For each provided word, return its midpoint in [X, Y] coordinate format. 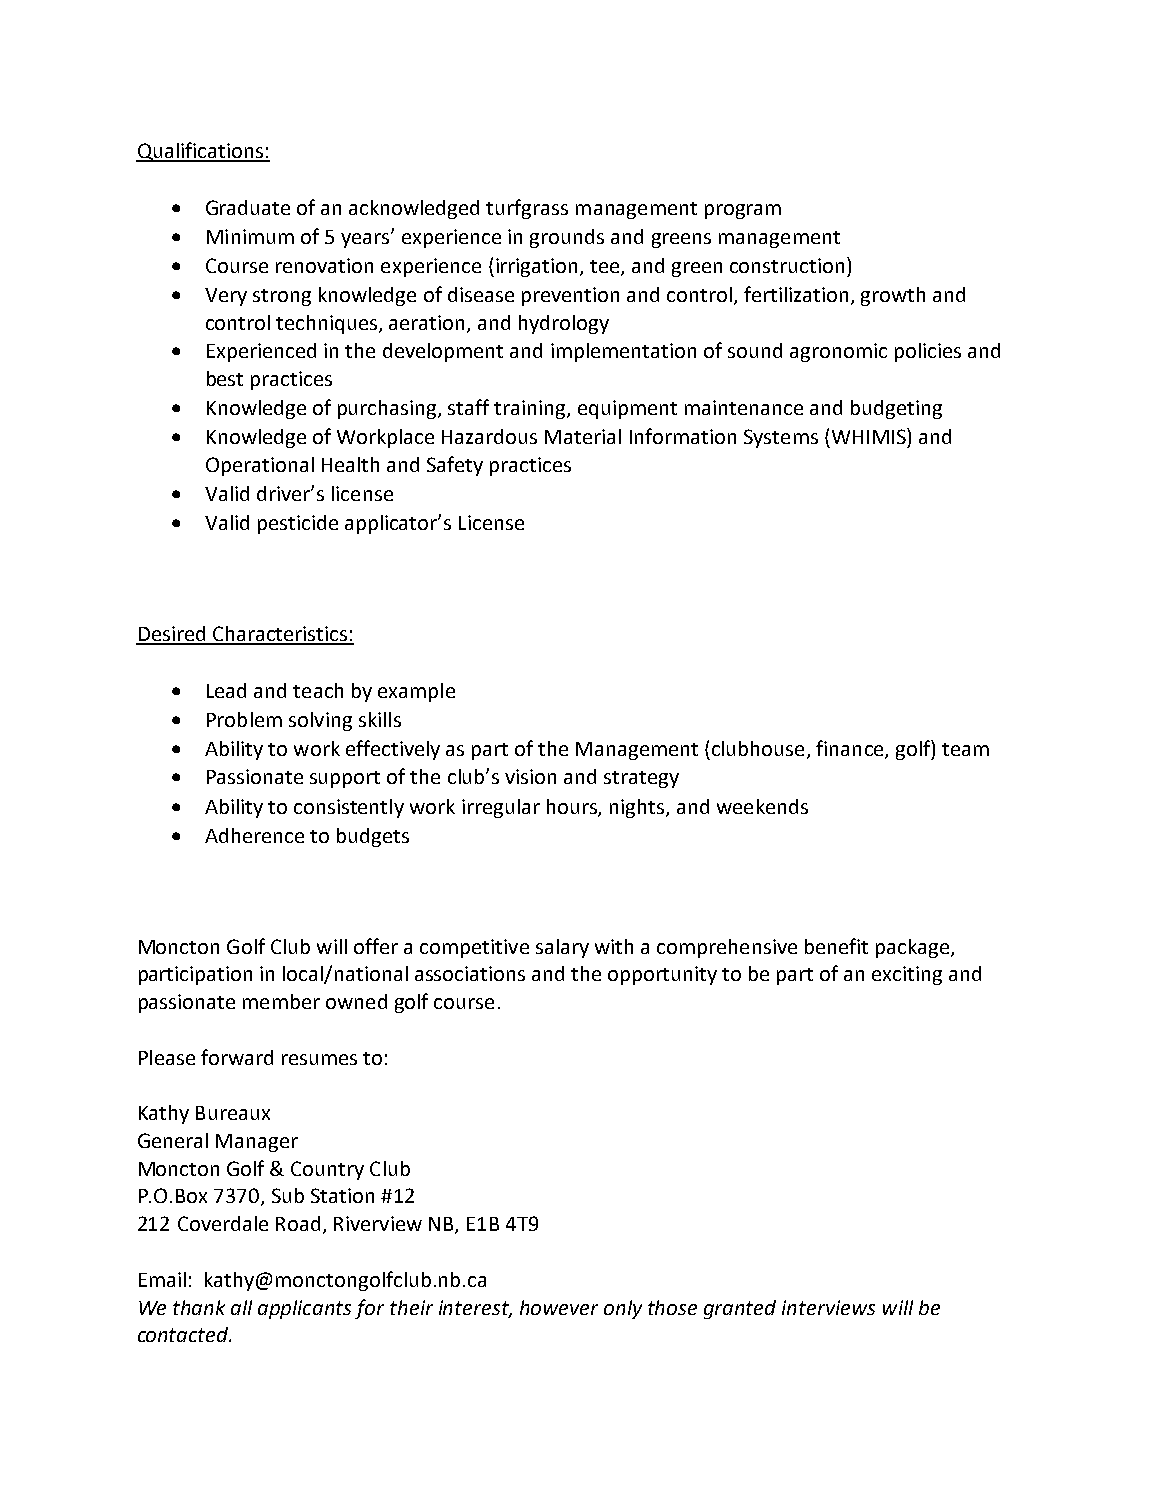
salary [562, 948]
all [241, 1307]
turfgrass [527, 209]
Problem [244, 719]
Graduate [248, 207]
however [559, 1307]
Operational [260, 466]
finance [851, 749]
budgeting [896, 409]
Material [583, 436]
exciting [907, 975]
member [281, 1001]
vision [530, 776]
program [743, 211]
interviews [828, 1307]
